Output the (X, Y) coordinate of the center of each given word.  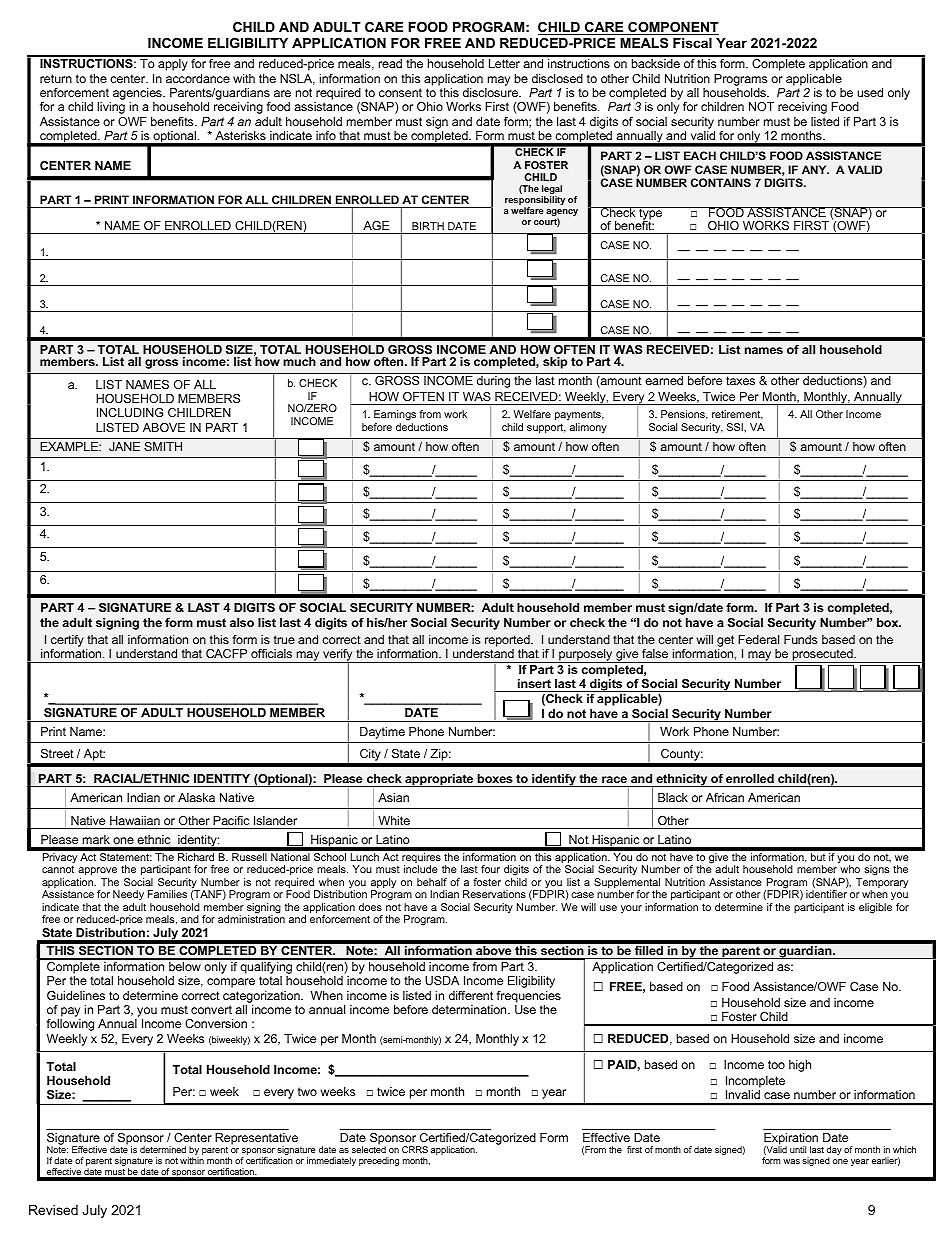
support (546, 428)
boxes (495, 778)
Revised (53, 1210)
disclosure (491, 92)
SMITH (163, 446)
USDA (442, 980)
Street (57, 753)
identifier (826, 894)
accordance (198, 78)
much (299, 361)
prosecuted (822, 656)
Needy (129, 897)
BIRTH (428, 226)
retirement (737, 415)
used (870, 92)
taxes (740, 380)
